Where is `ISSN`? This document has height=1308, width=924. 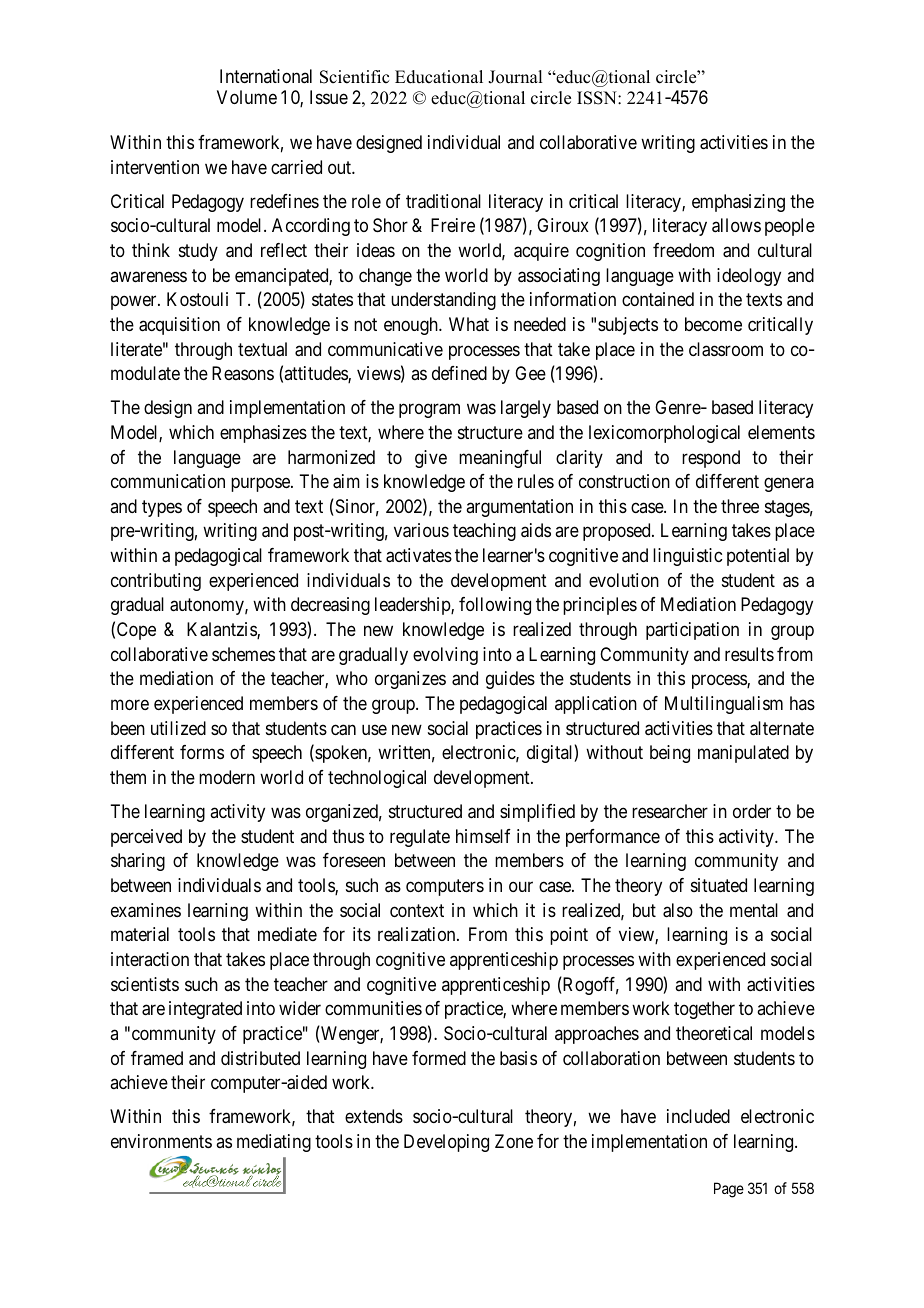 ISSN is located at coordinates (598, 98).
